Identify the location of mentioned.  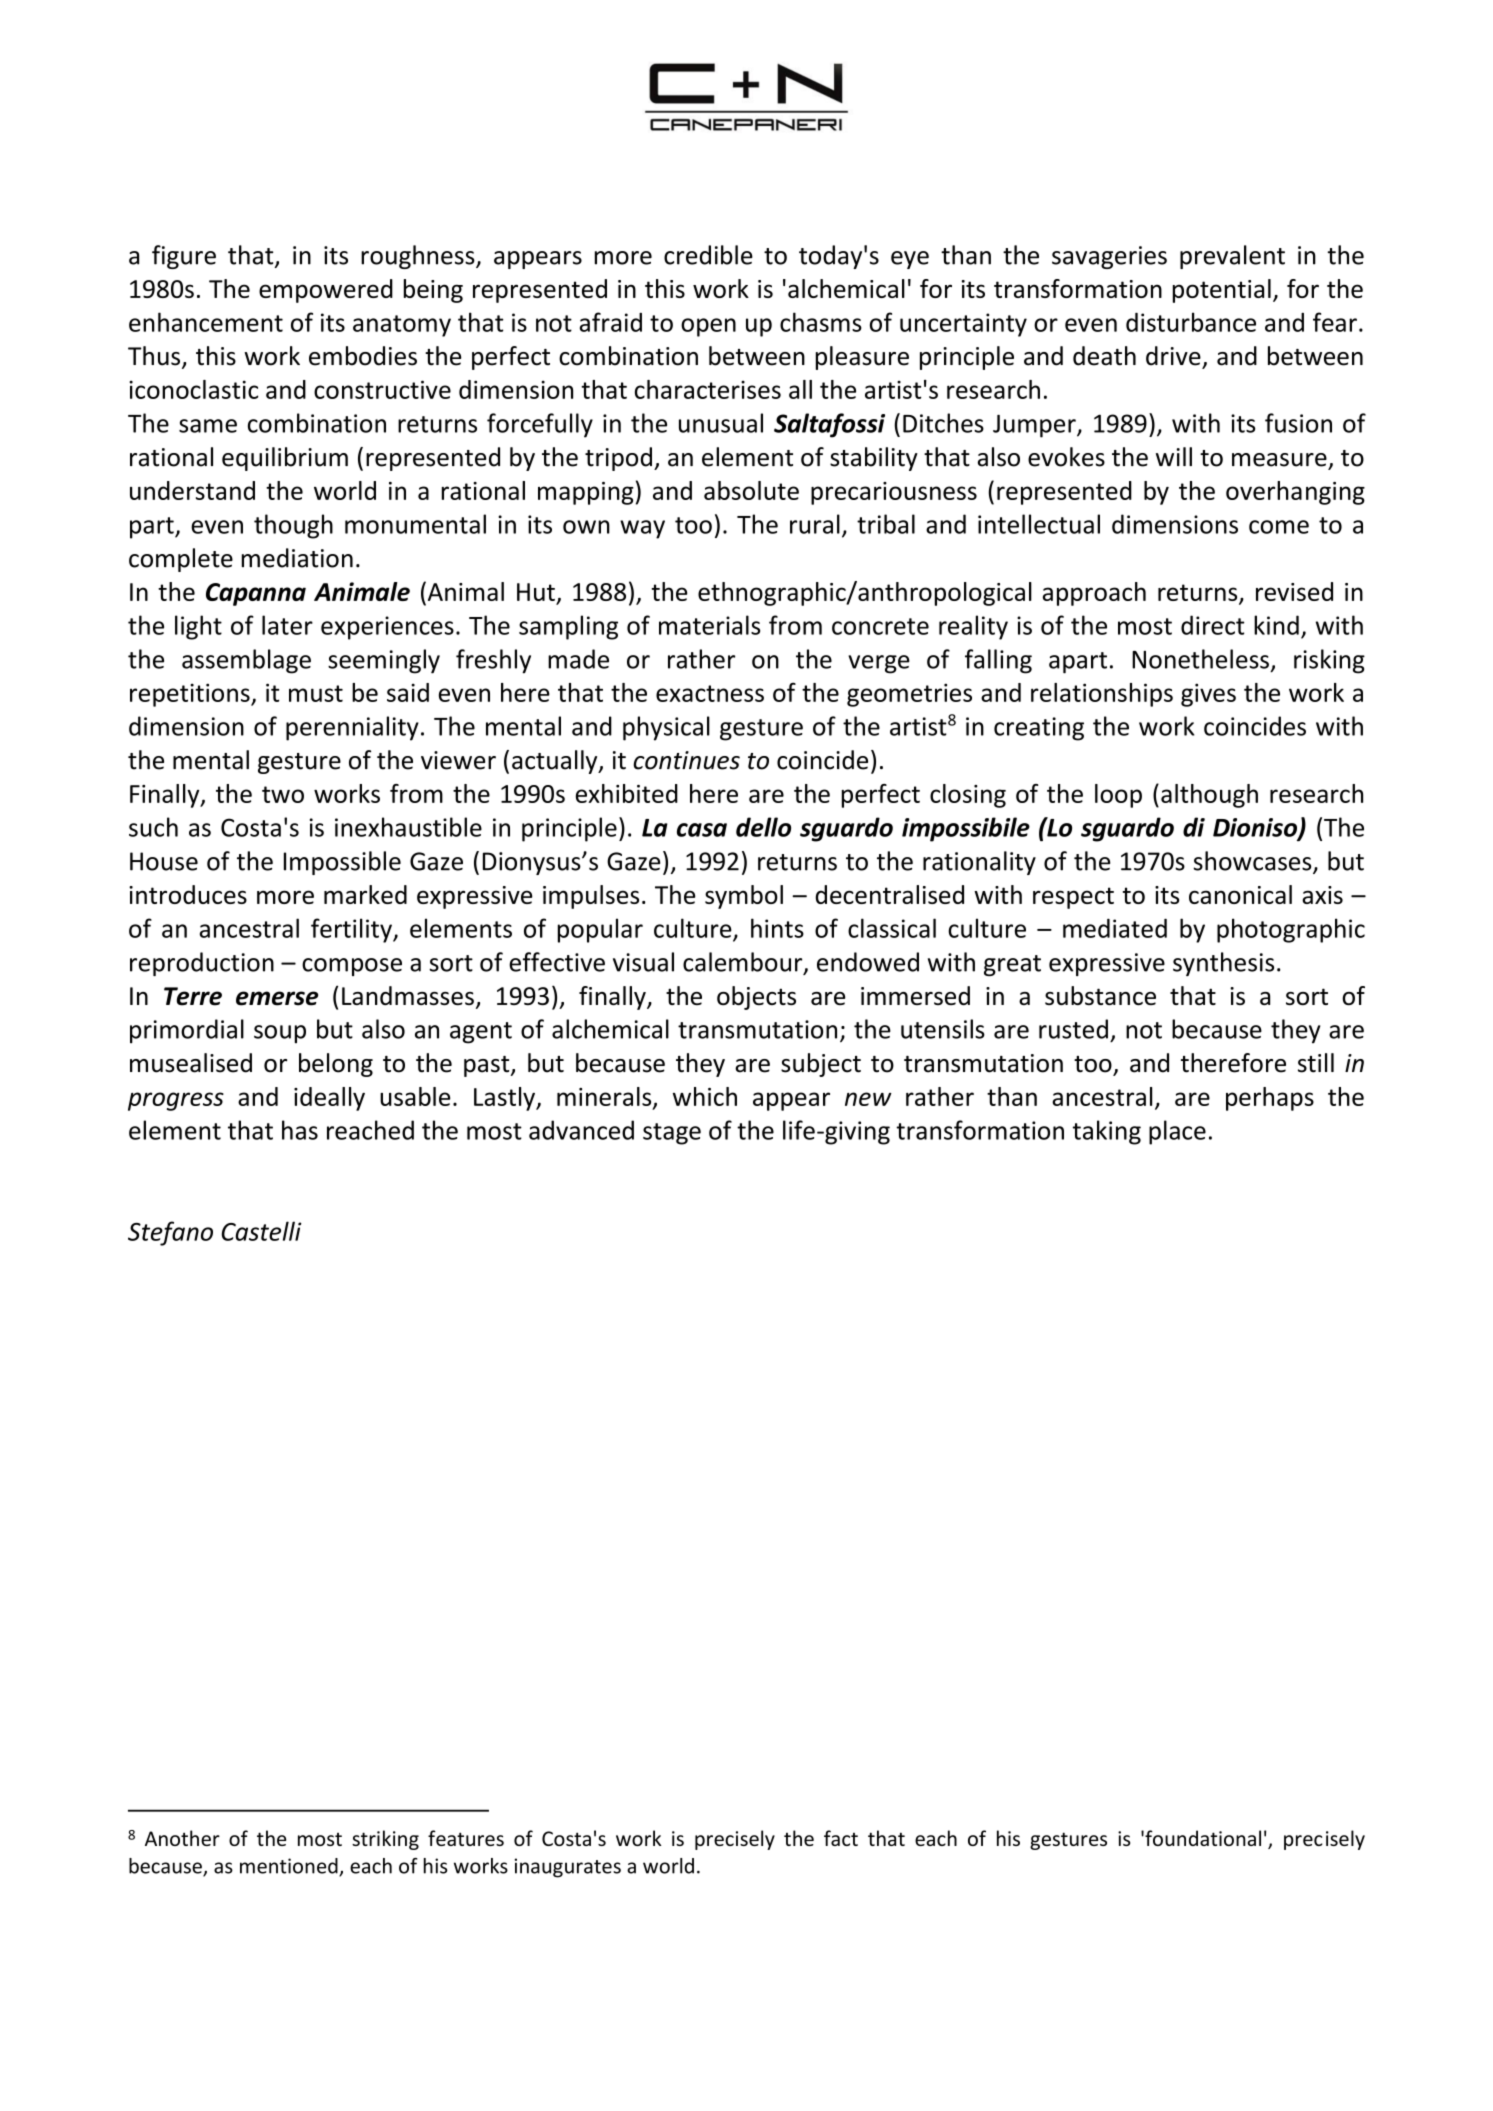
(290, 1867).
